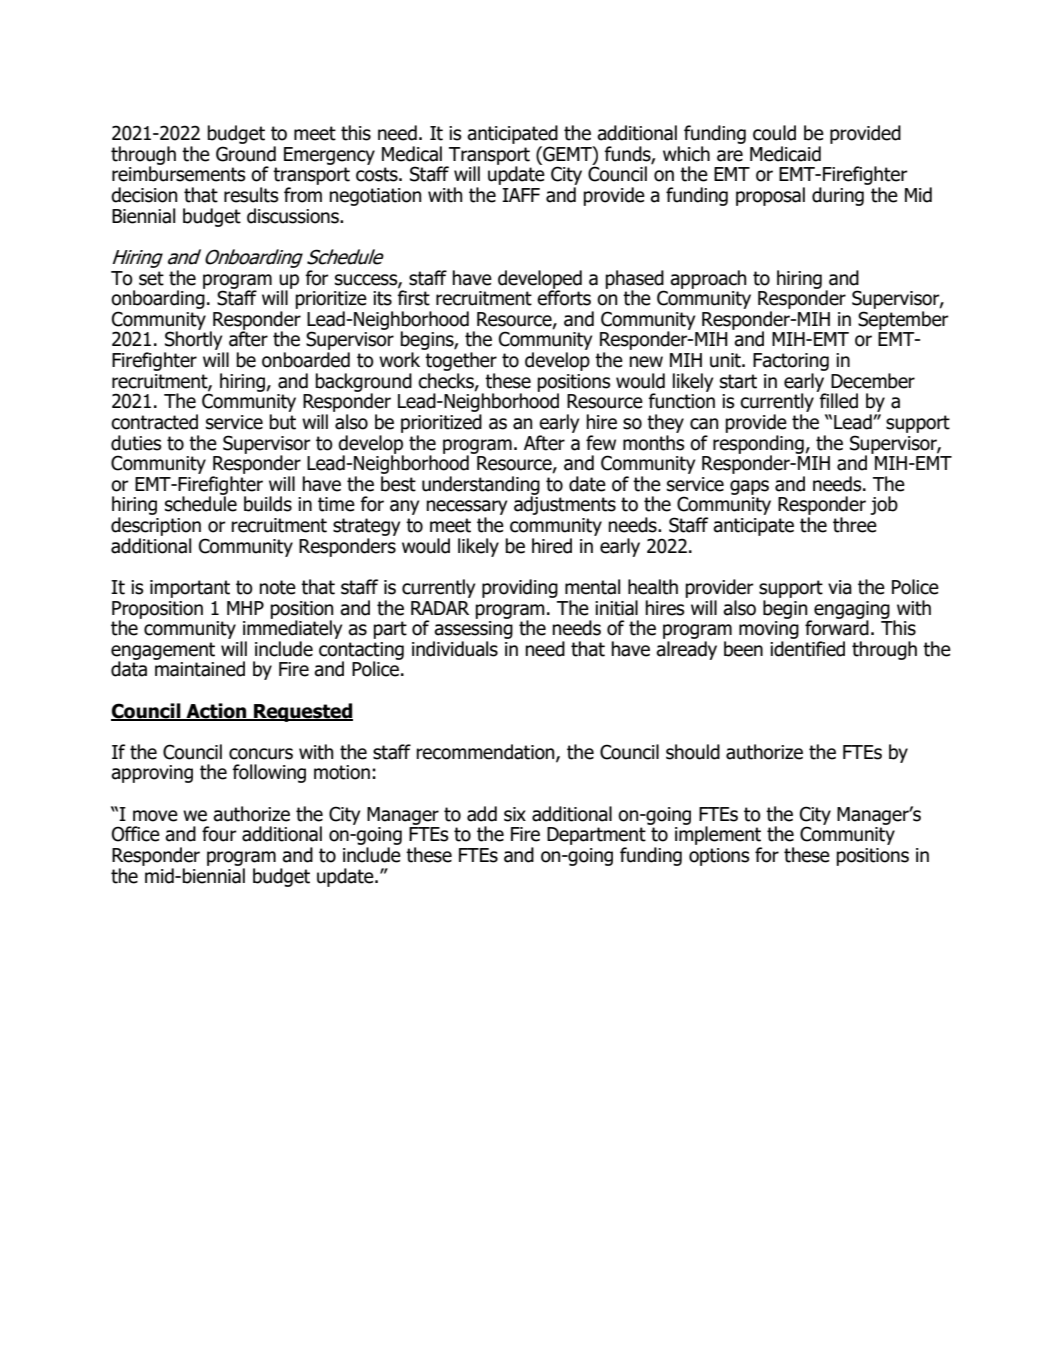  I want to click on four, so click(219, 834).
